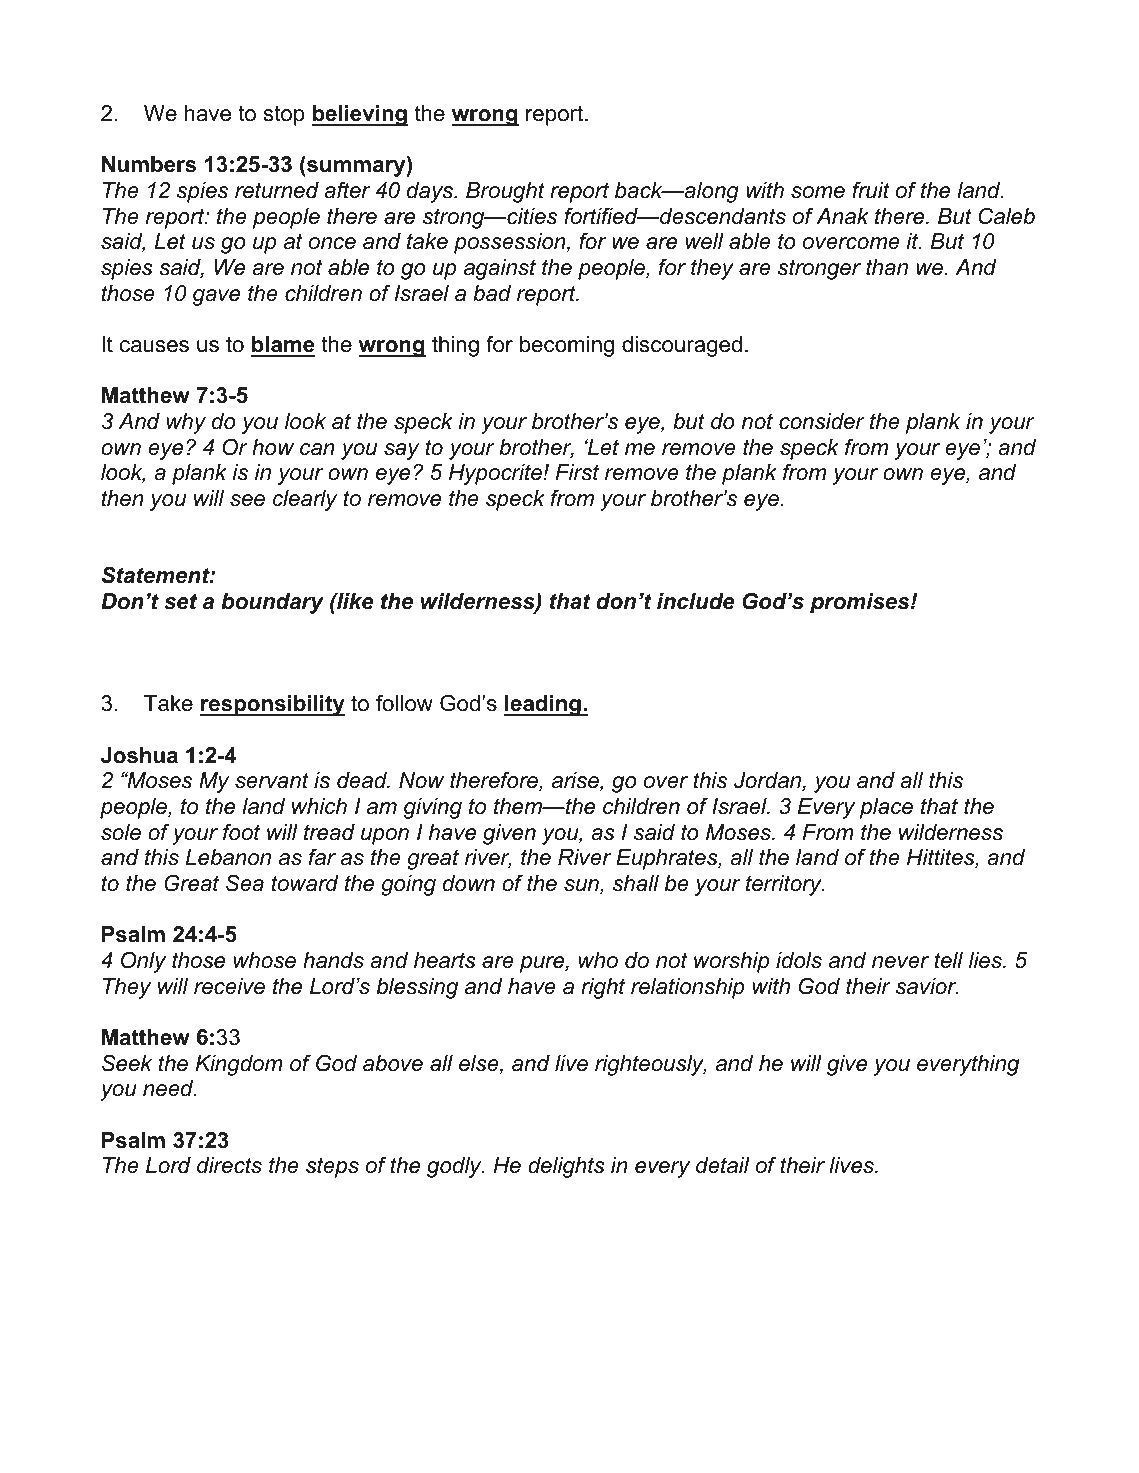 The image size is (1139, 1473). Describe the element at coordinates (505, 192) in the document. I see `Brought` at that location.
